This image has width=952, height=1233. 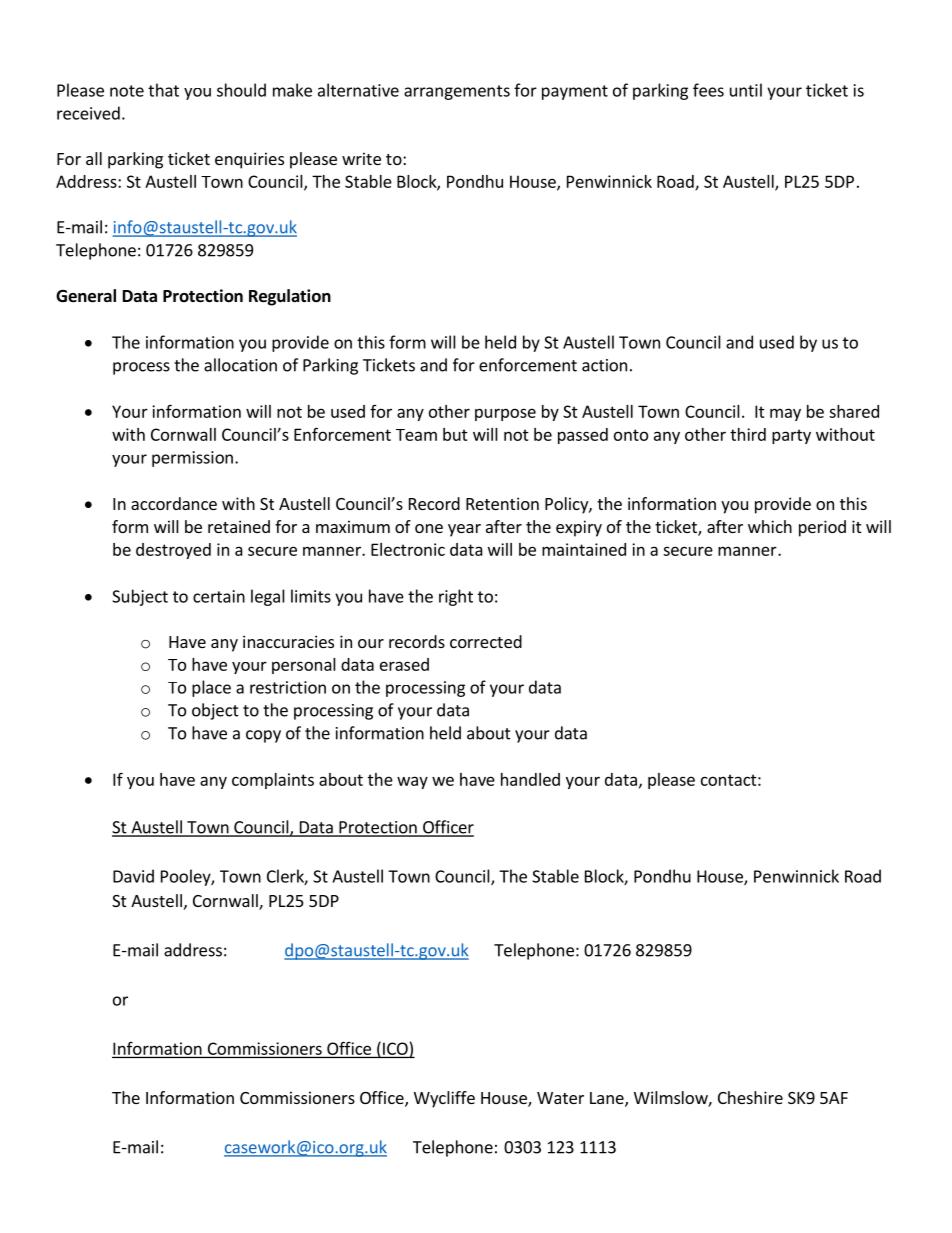 What do you see at coordinates (486, 641) in the image?
I see `corrected` at bounding box center [486, 641].
